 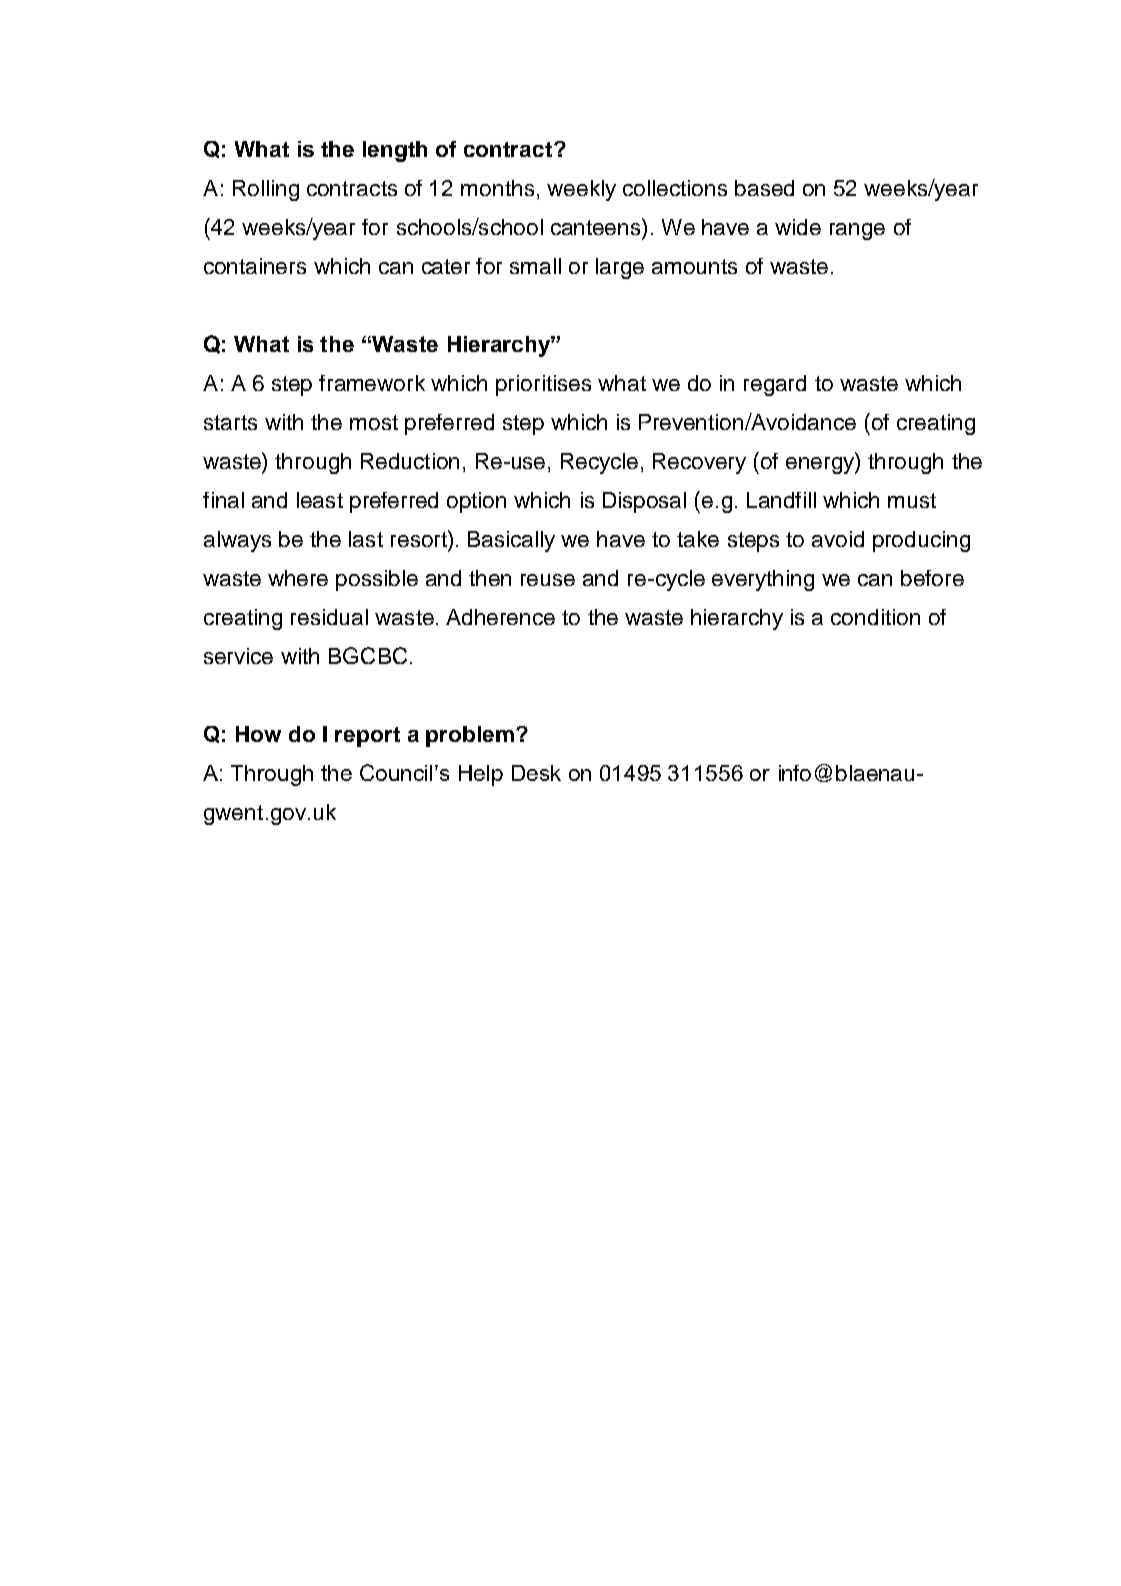 I want to click on least, so click(x=320, y=500).
